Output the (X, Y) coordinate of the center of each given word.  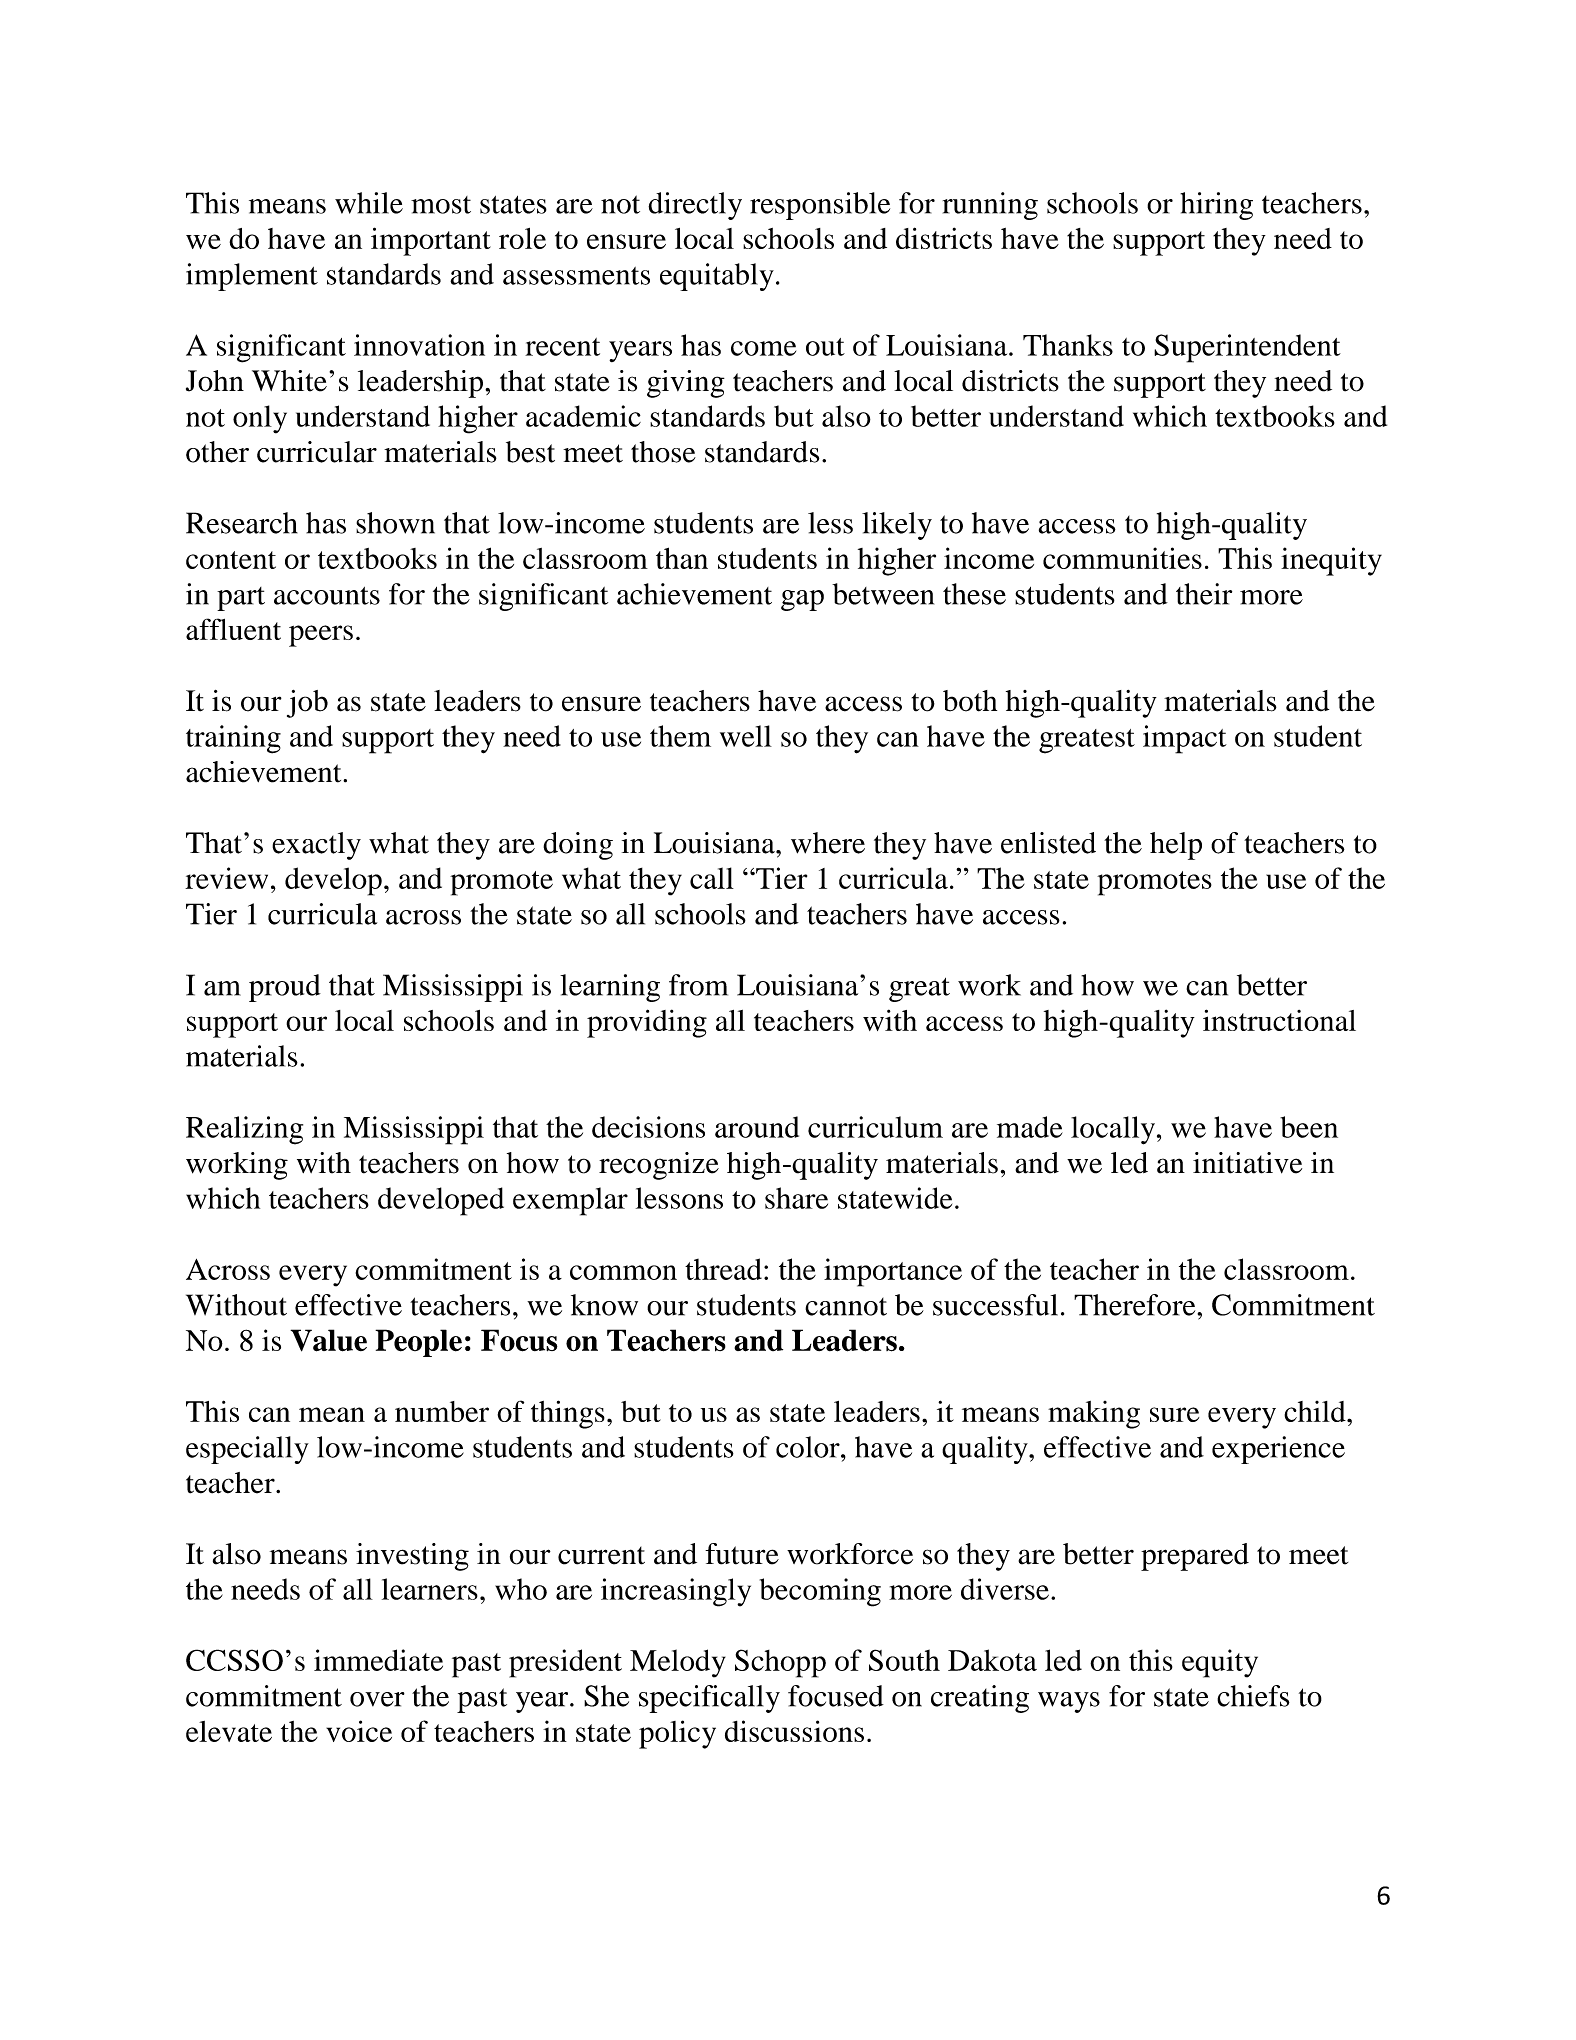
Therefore (1136, 1305)
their (1204, 594)
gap (802, 600)
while (369, 203)
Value (328, 1340)
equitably (717, 277)
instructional (1279, 1020)
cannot (846, 1307)
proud (285, 988)
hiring (1216, 206)
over (377, 1699)
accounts (327, 596)
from (698, 985)
